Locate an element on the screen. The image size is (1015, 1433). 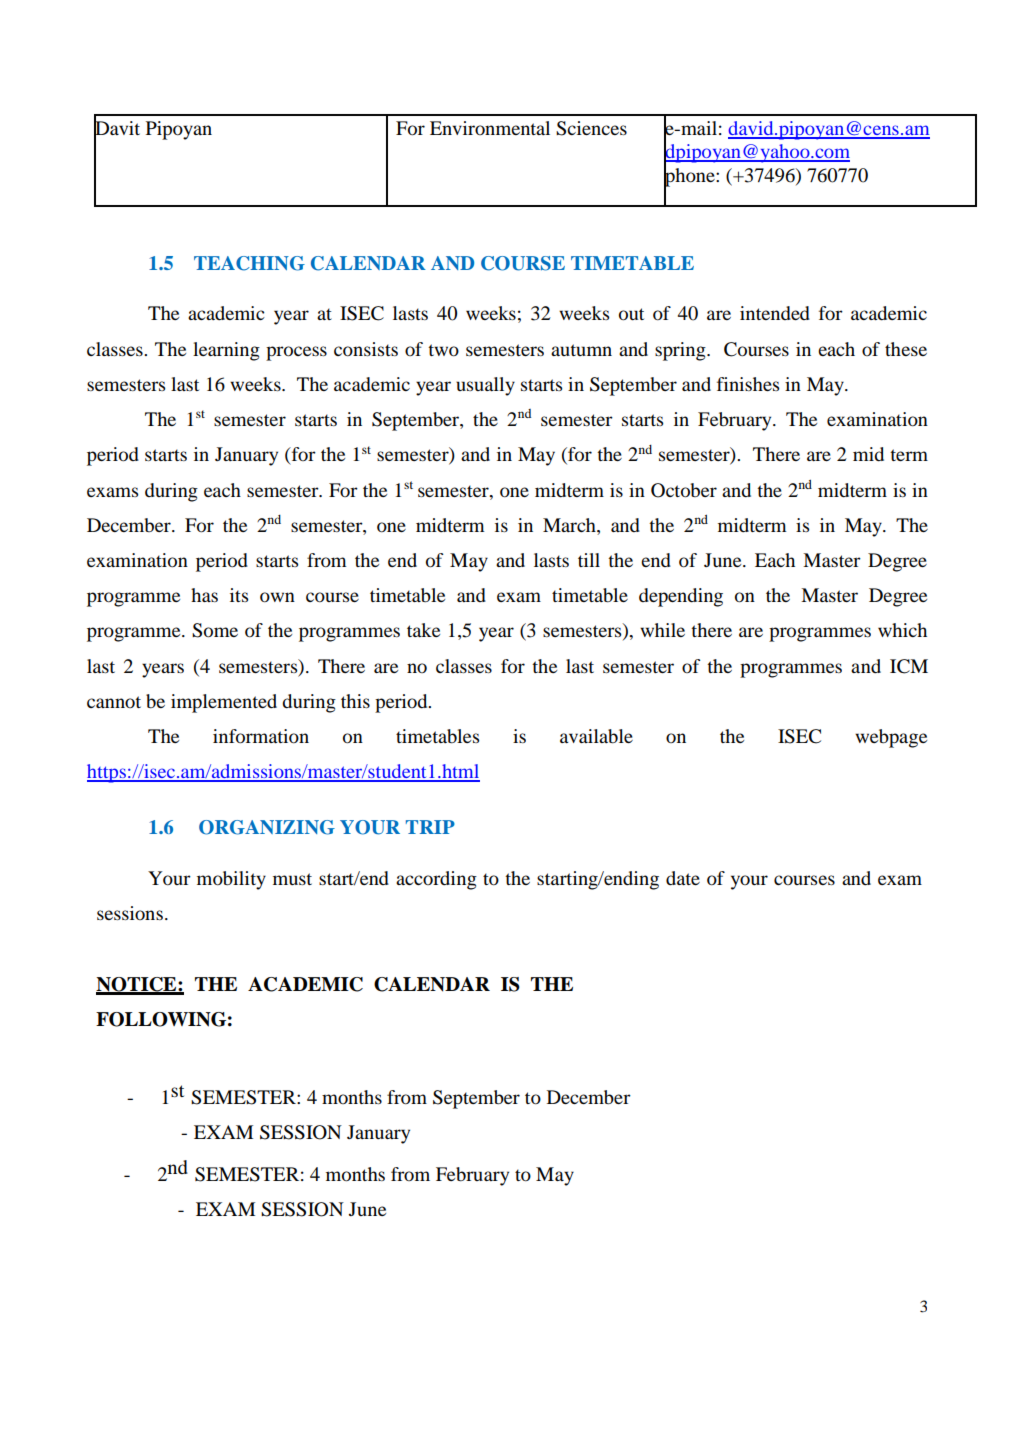
has is located at coordinates (204, 595).
